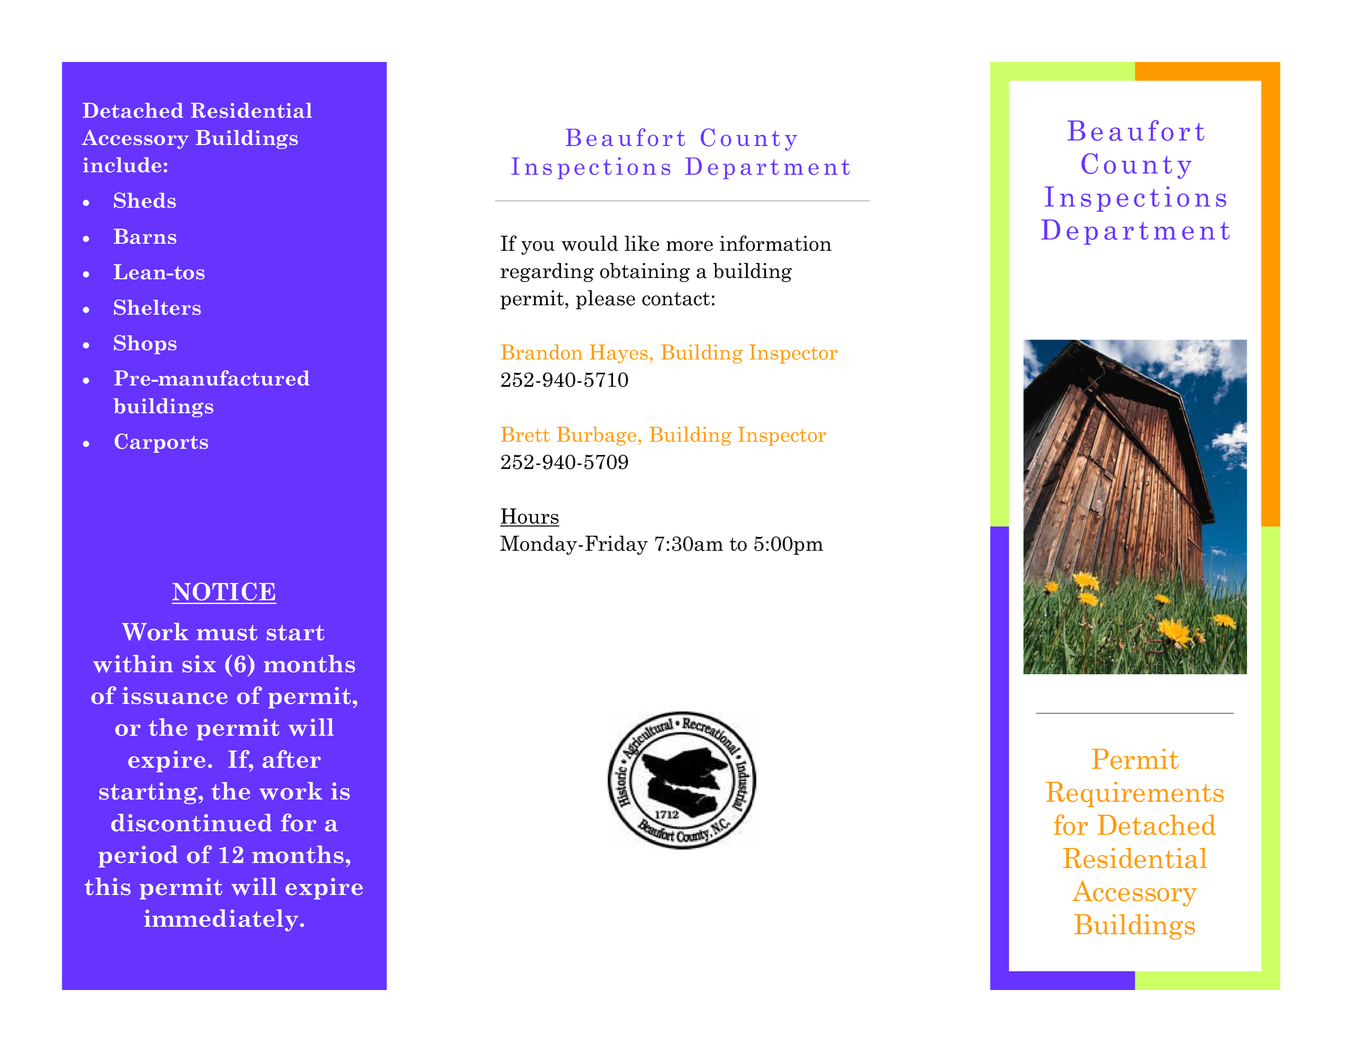  Describe the element at coordinates (145, 344) in the screenshot. I see `Shops` at that location.
